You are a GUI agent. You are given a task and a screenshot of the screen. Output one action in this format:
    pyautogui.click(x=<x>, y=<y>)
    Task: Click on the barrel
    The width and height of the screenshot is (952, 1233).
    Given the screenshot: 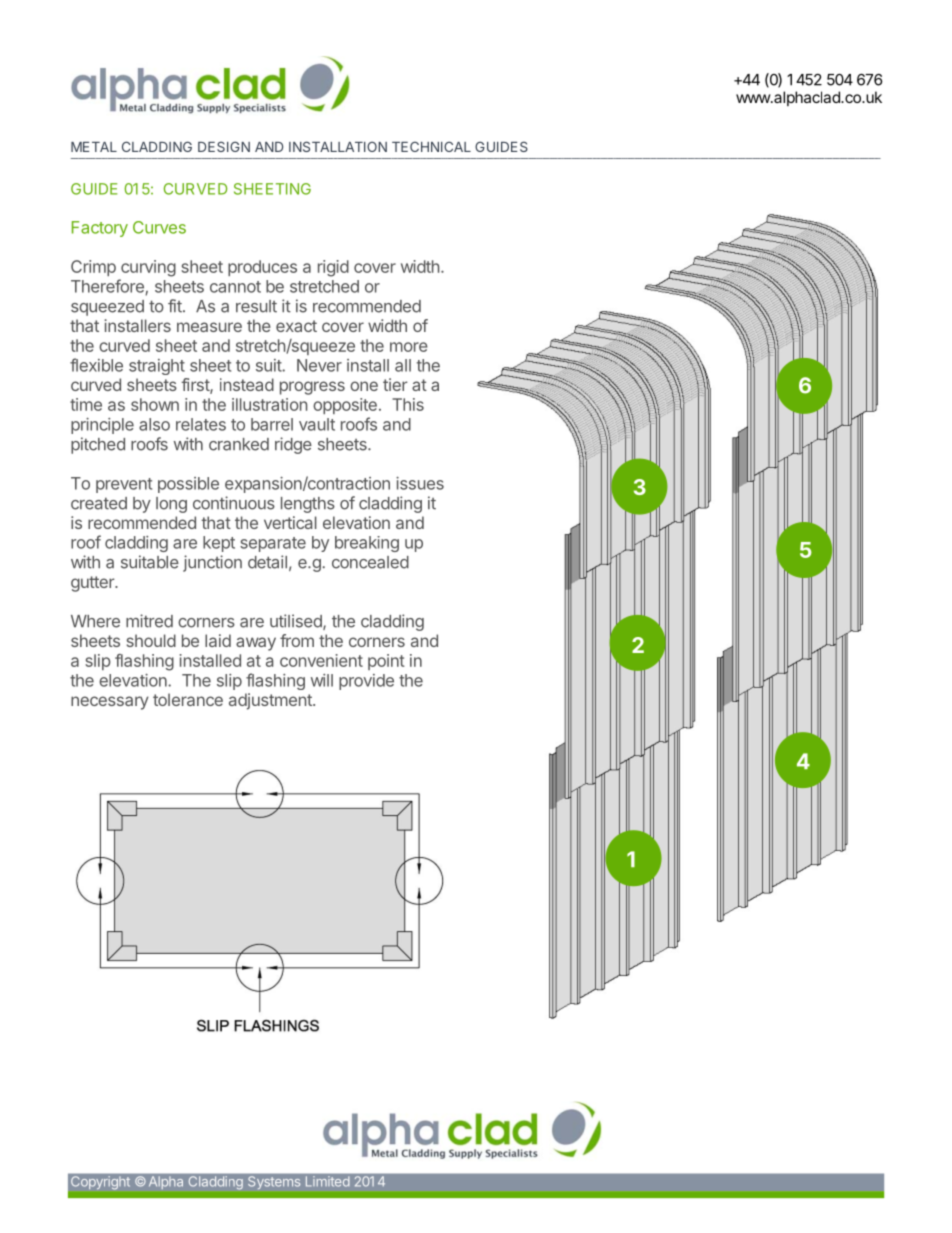 What is the action you would take?
    pyautogui.click(x=272, y=424)
